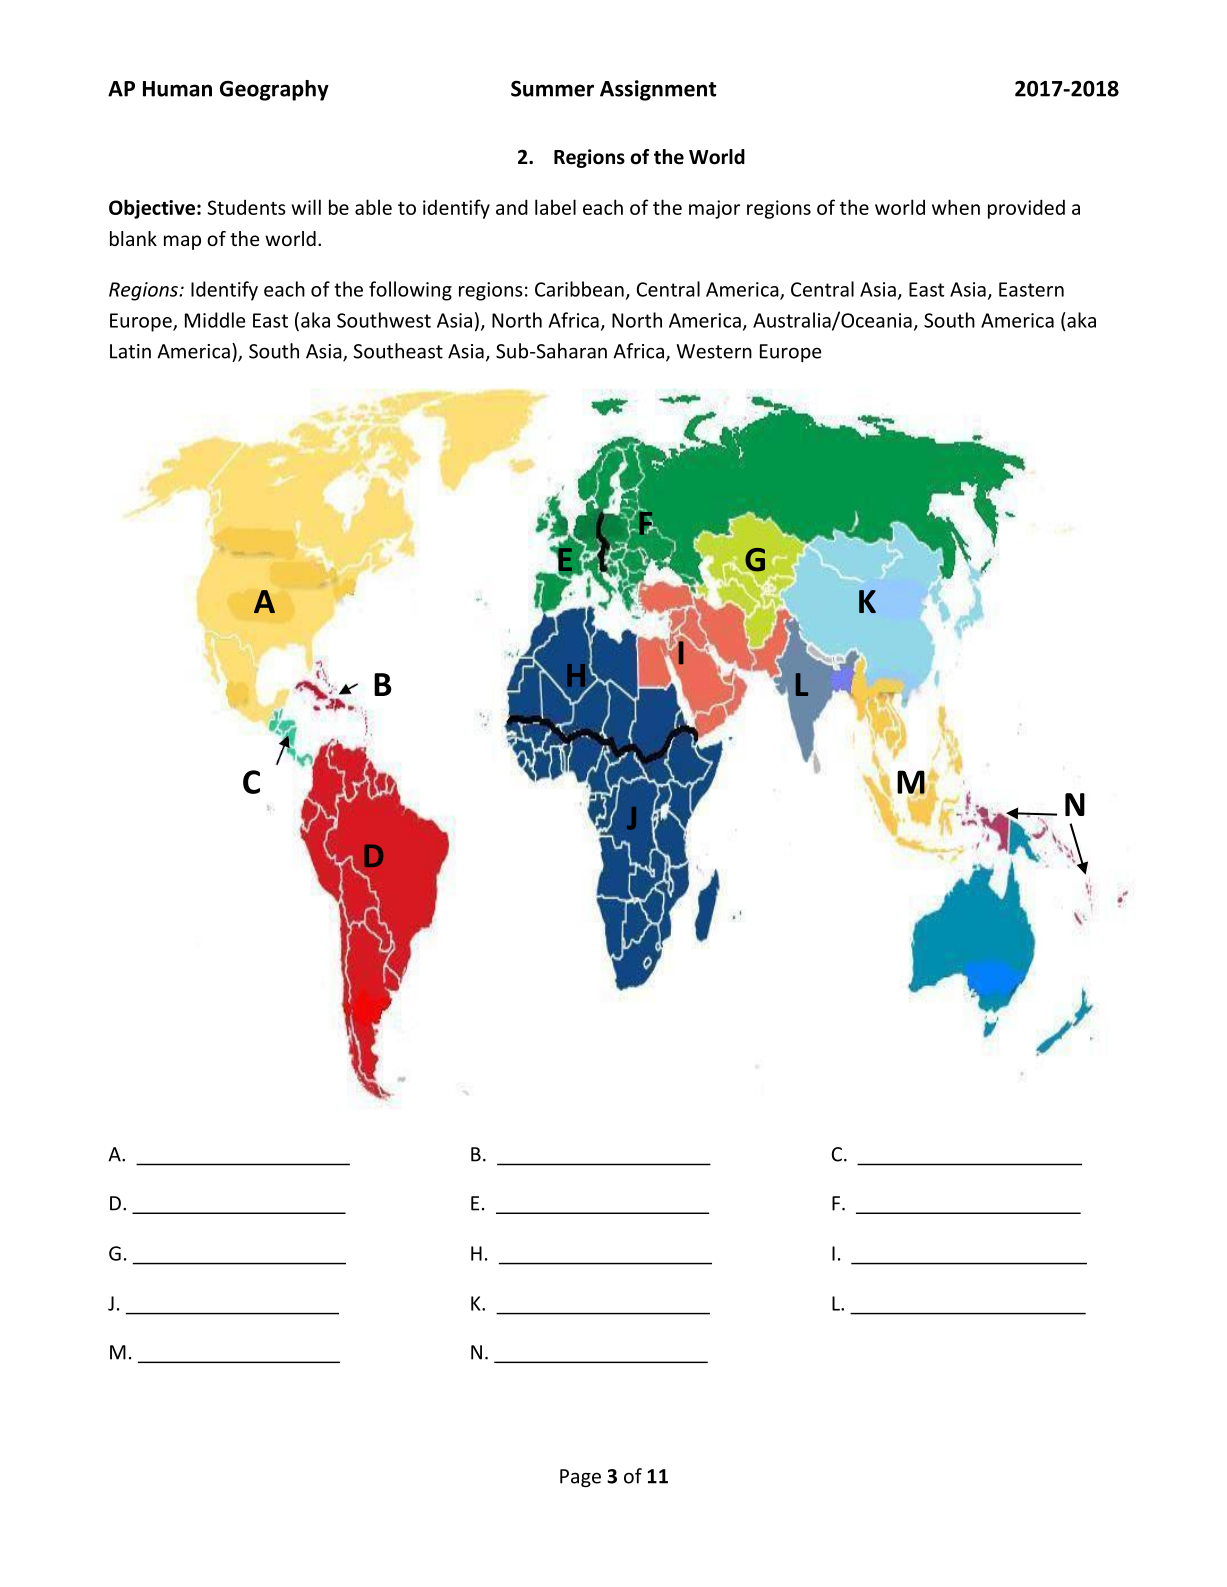  What do you see at coordinates (182, 242) in the screenshot?
I see `map` at bounding box center [182, 242].
